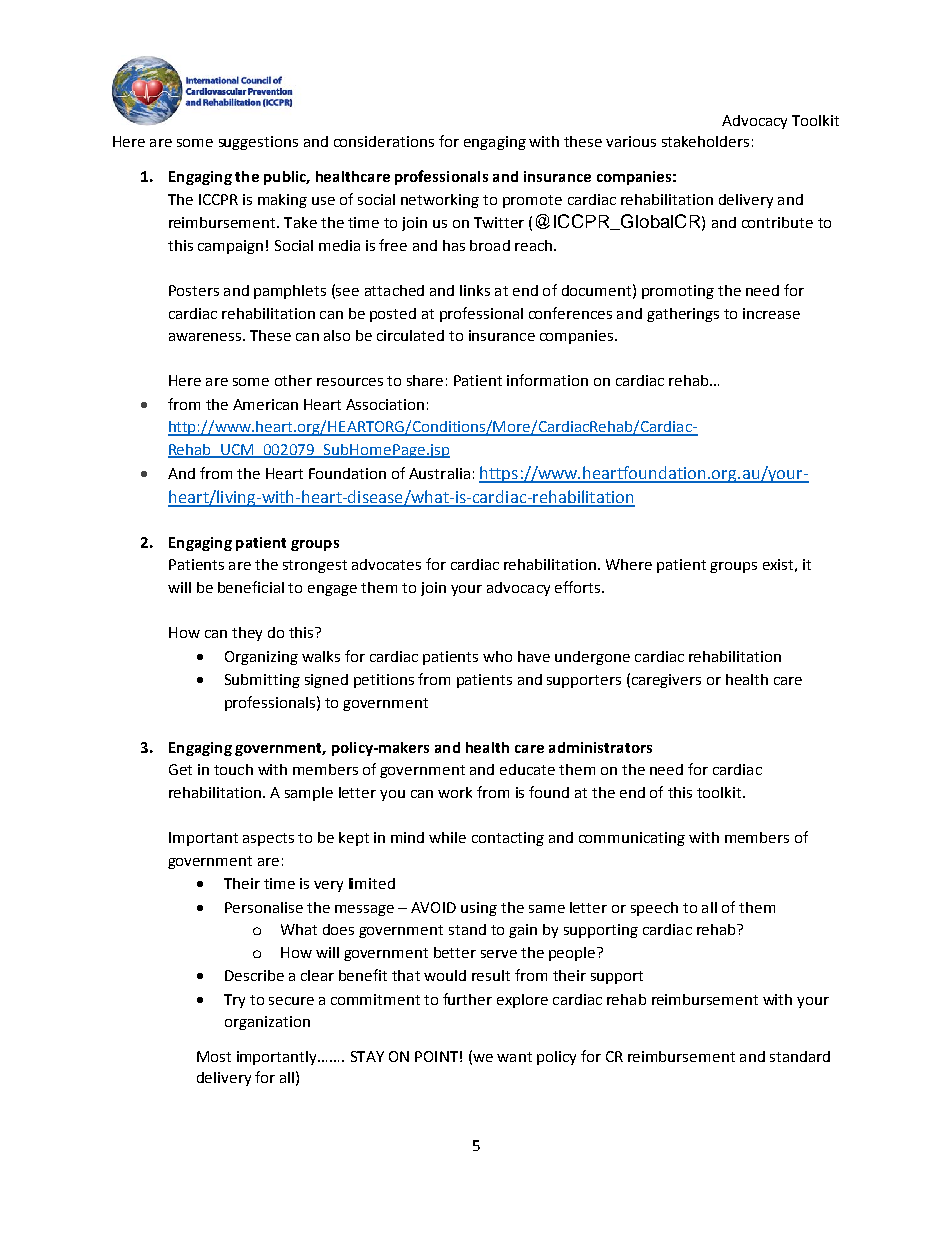 This page has width=952, height=1233. What do you see at coordinates (631, 141) in the page?
I see `various` at bounding box center [631, 141].
